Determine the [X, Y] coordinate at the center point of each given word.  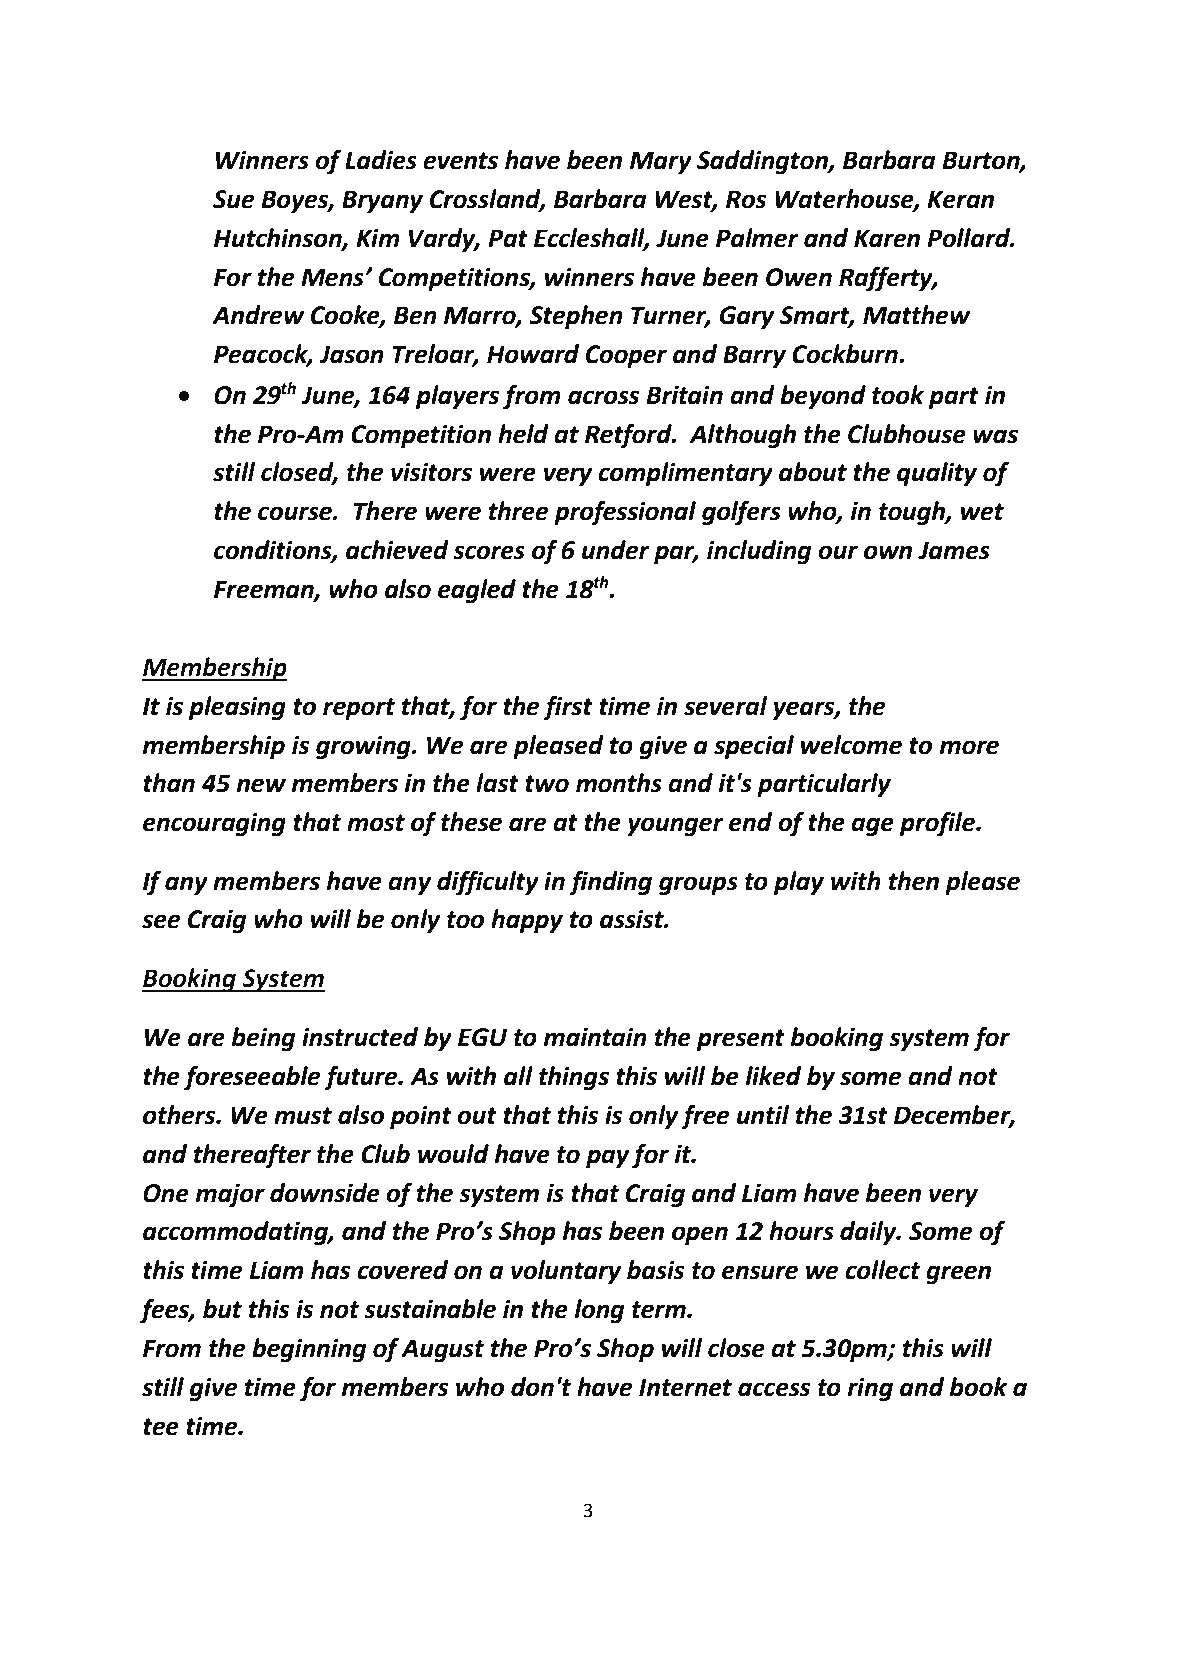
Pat [508, 238]
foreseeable [252, 1078]
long [600, 1311]
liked [773, 1076]
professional [625, 513]
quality [937, 474]
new [261, 785]
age [872, 827]
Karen [887, 238]
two [547, 784]
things [574, 1078]
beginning [309, 1350]
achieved [397, 550]
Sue [234, 199]
